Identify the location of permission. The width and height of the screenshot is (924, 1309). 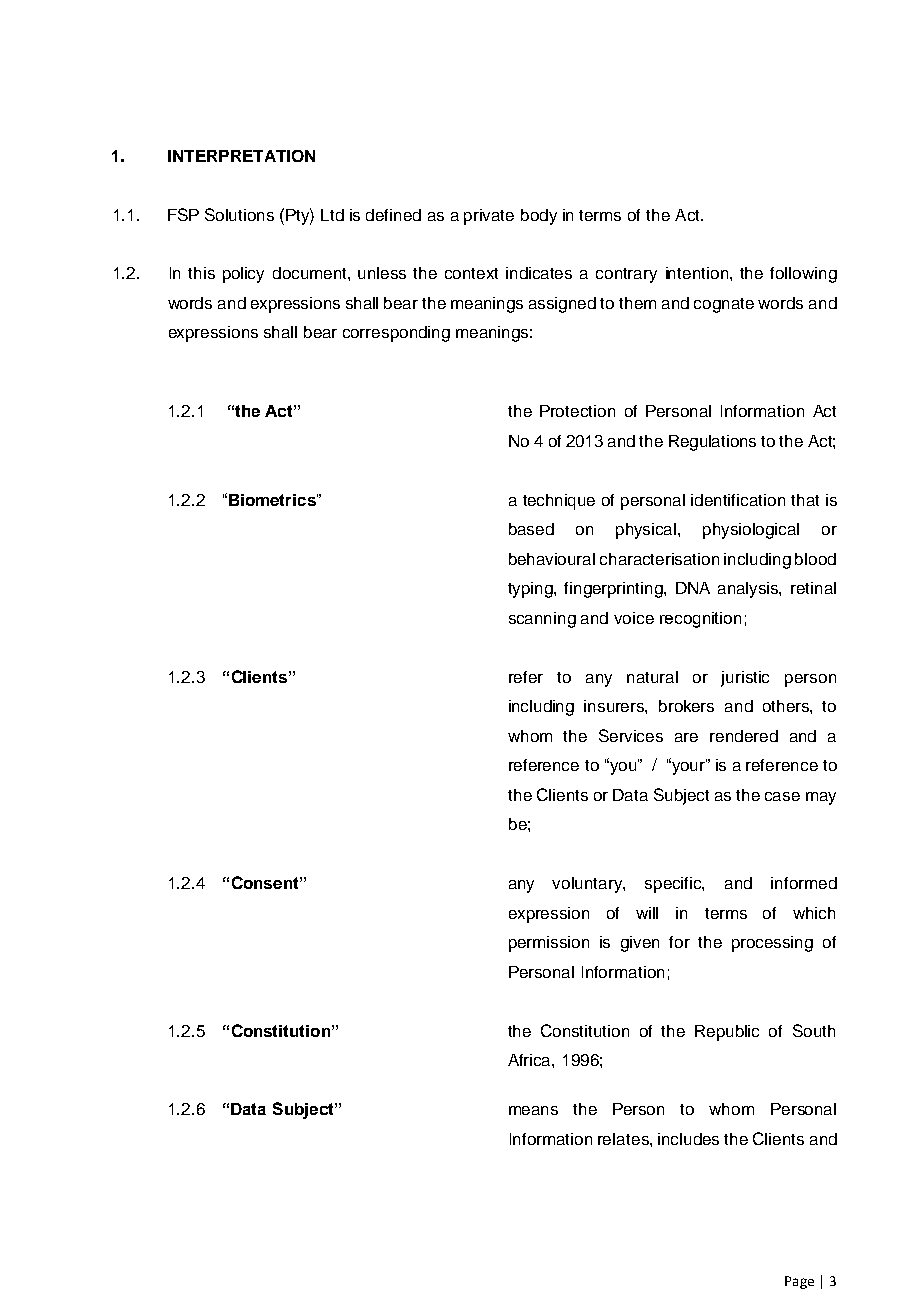
(549, 944).
